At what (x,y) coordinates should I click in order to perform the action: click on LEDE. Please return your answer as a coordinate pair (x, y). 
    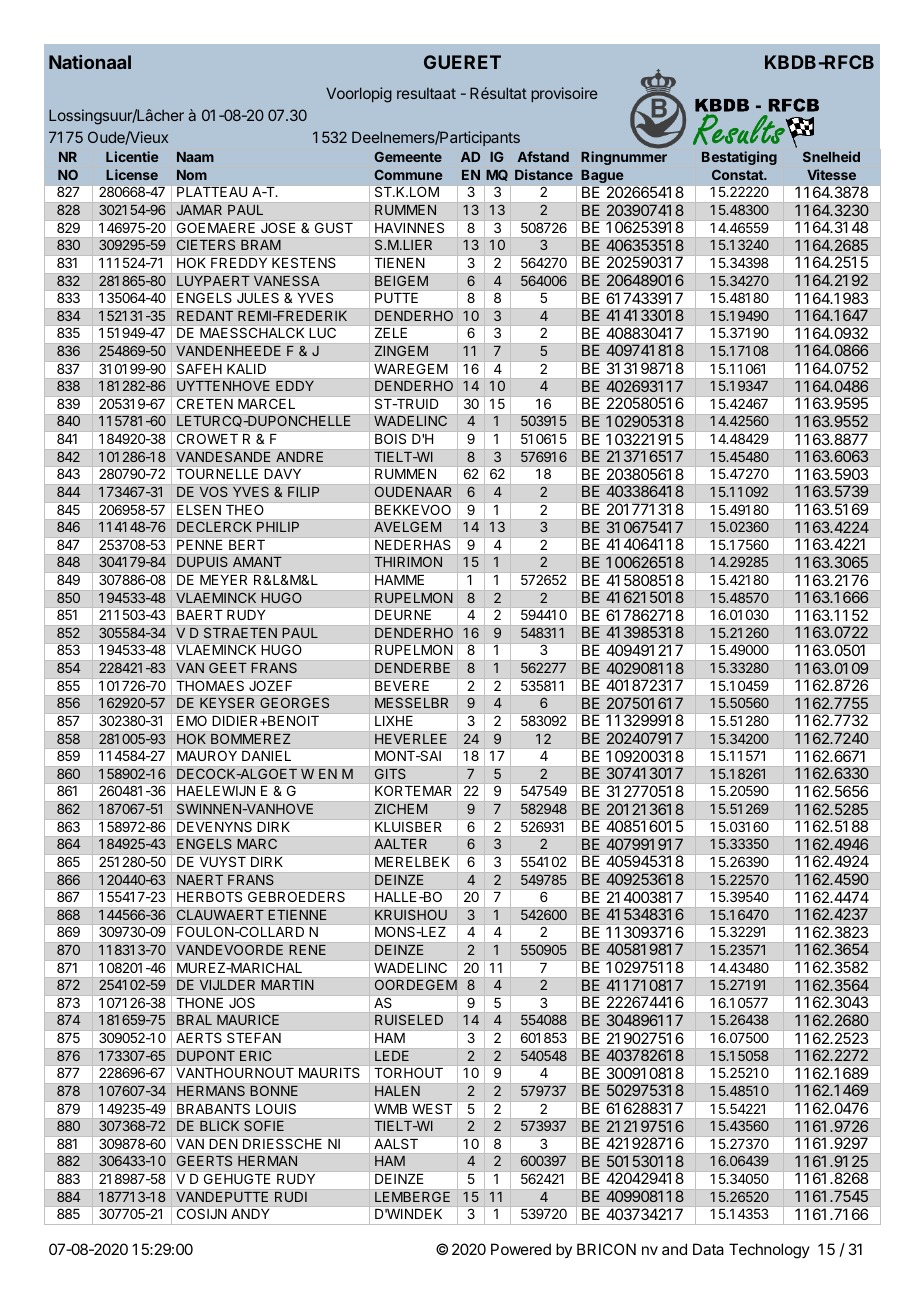
    Looking at the image, I should click on (392, 1056).
